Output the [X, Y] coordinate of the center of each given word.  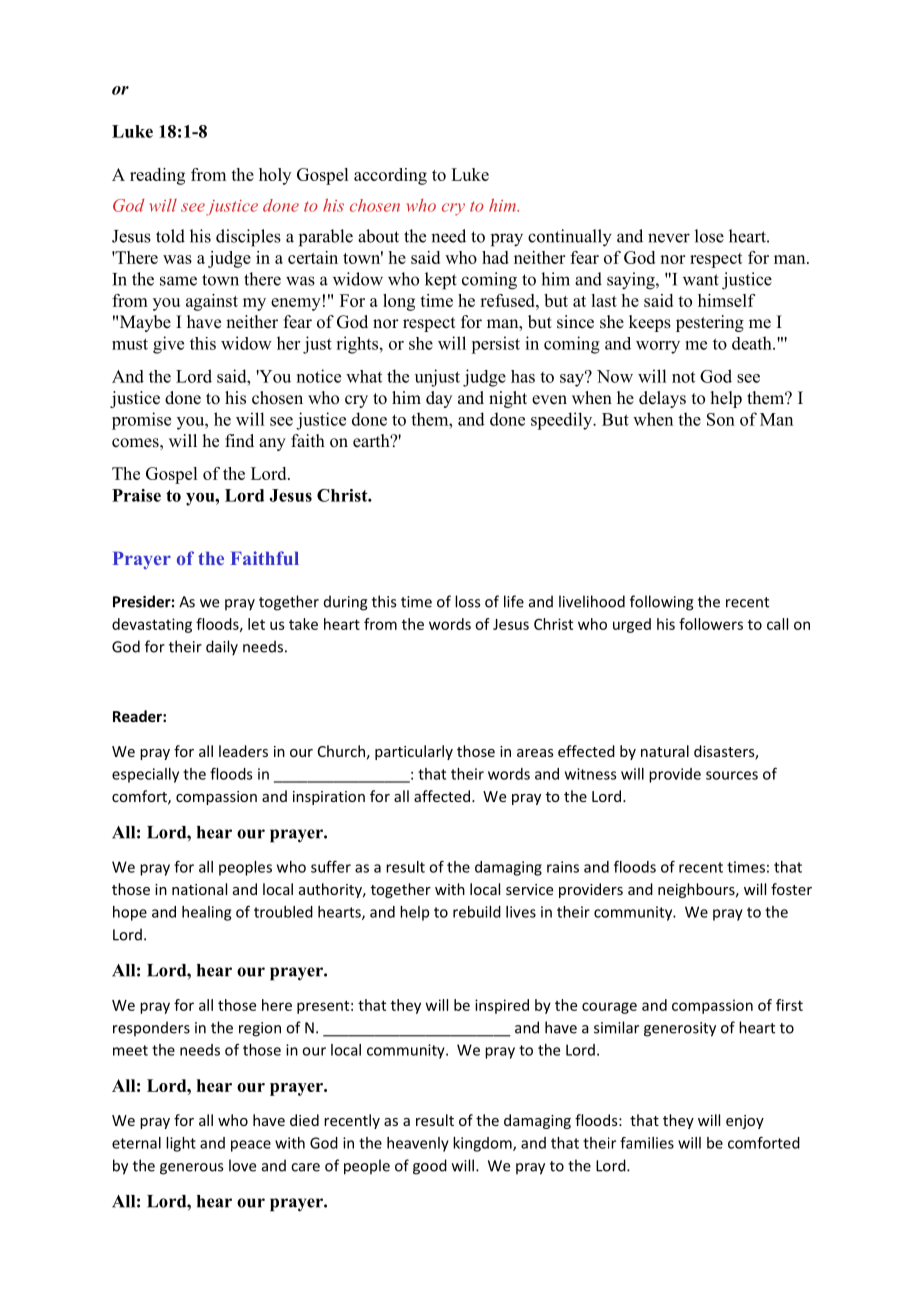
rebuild [477, 912]
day [439, 399]
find [239, 440]
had [495, 257]
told [170, 236]
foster [791, 889]
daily [222, 648]
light [181, 1144]
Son [721, 419]
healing [206, 913]
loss [467, 601]
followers [711, 624]
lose [709, 236]
